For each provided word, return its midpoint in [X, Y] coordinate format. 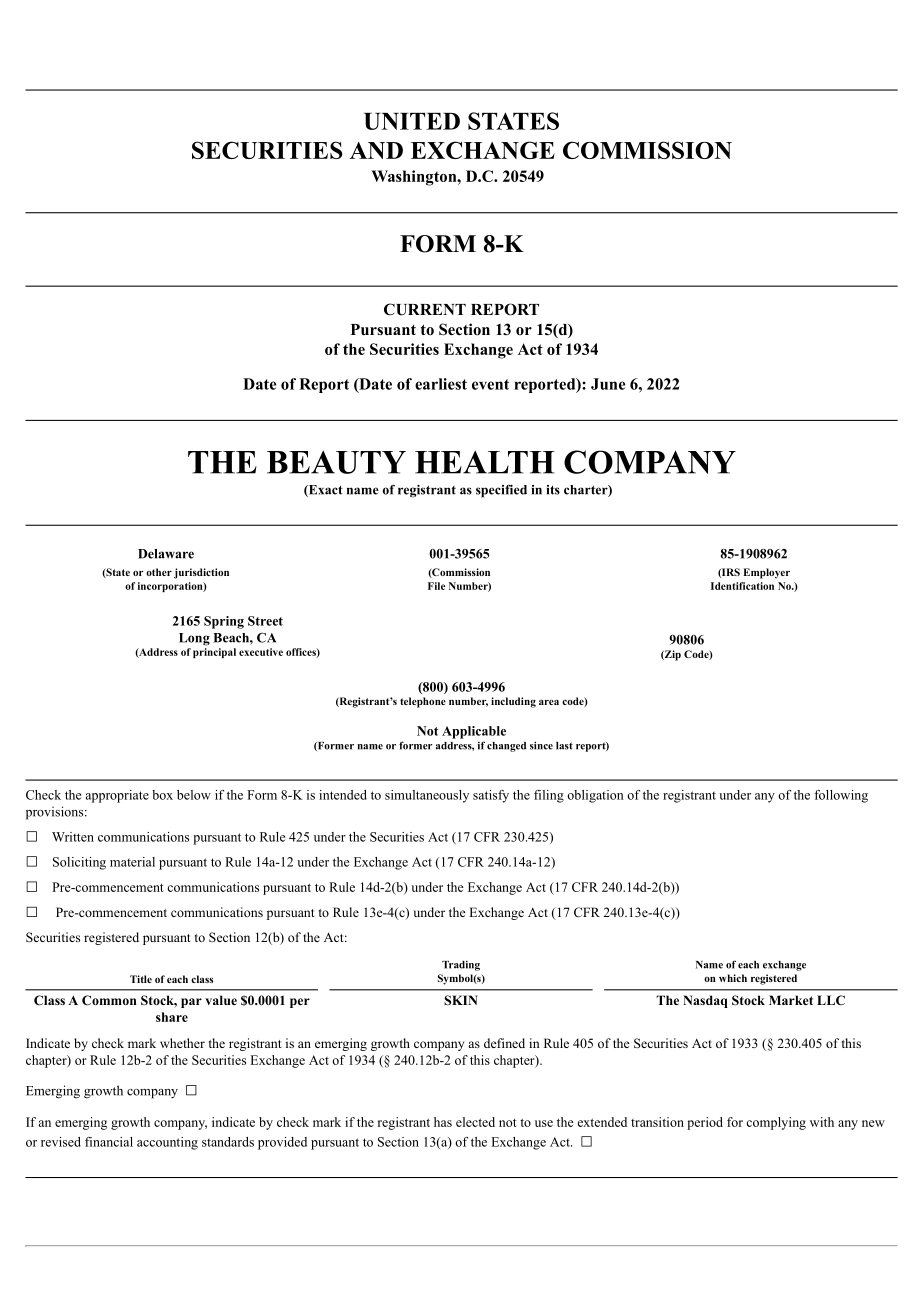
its [553, 490]
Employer [766, 573]
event [490, 384]
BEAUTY [336, 462]
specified [501, 491]
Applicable [474, 732]
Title [141, 979]
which [733, 978]
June [608, 384]
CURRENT [425, 309]
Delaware [166, 554]
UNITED [412, 121]
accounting [167, 1143]
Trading [461, 966]
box [162, 795]
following [841, 796]
